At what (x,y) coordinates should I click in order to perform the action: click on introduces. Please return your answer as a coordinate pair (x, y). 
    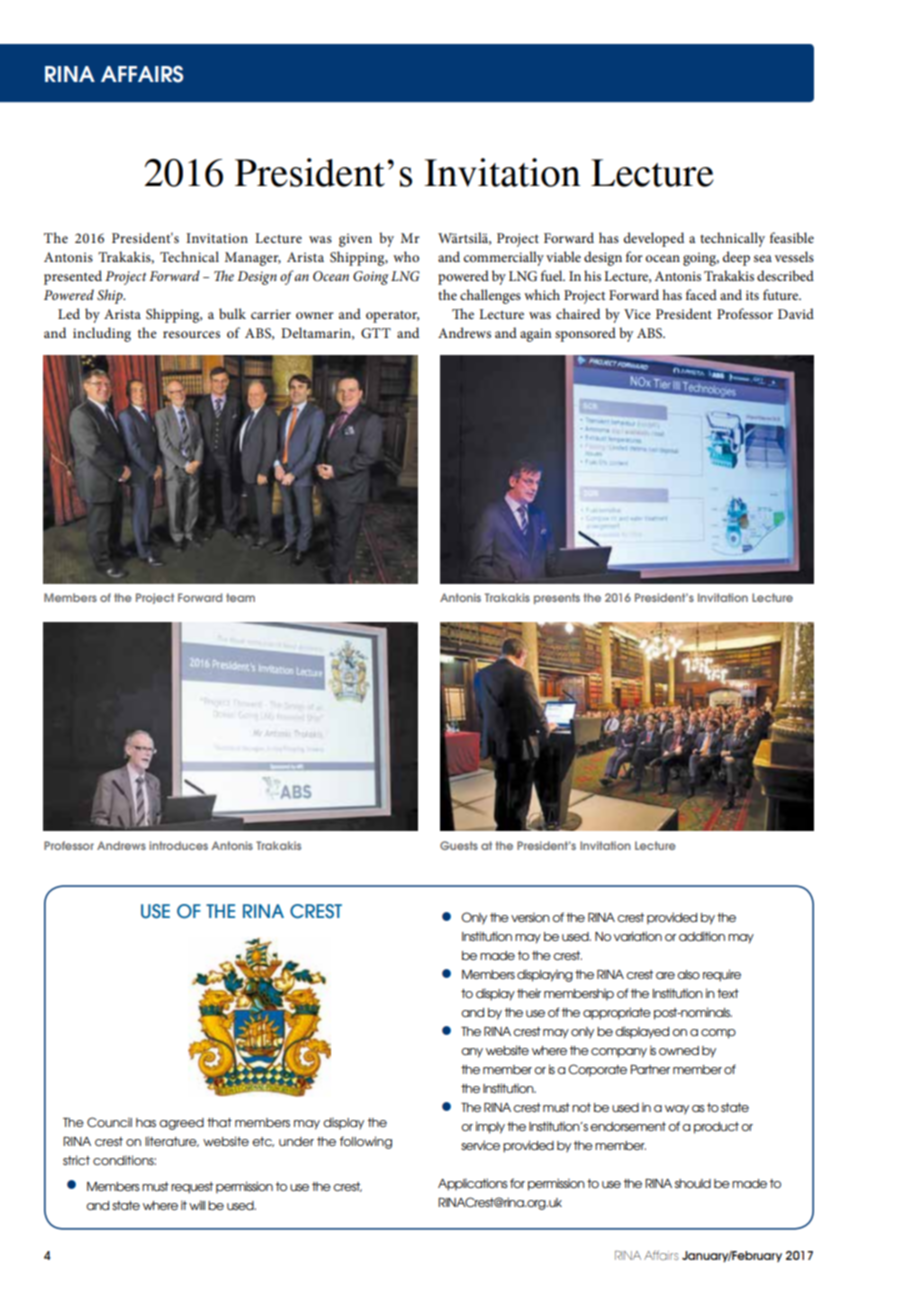
    Looking at the image, I should click on (178, 845).
